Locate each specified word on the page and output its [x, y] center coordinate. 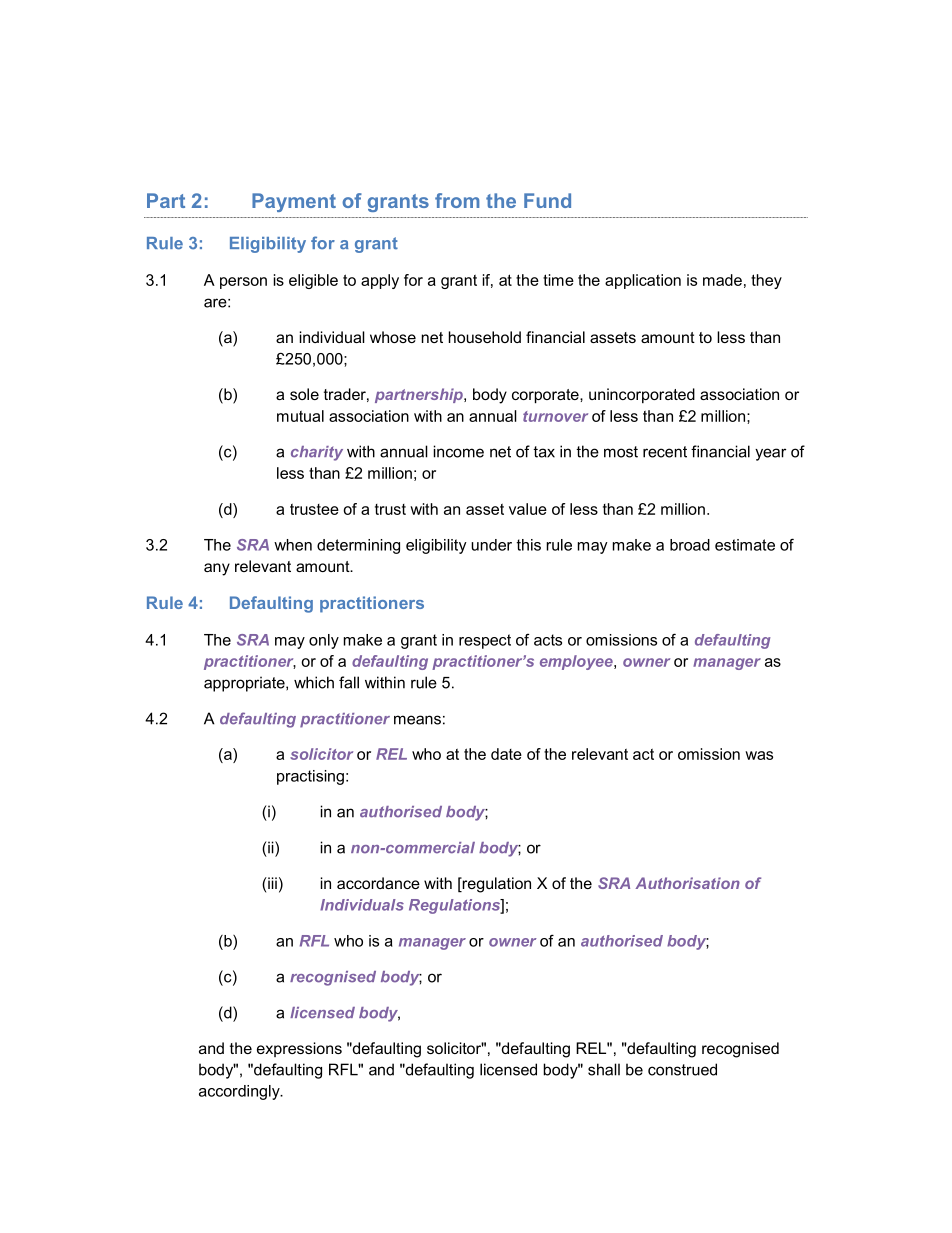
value [528, 509]
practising [310, 777]
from [457, 200]
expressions [299, 1049]
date [506, 754]
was [759, 755]
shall [604, 1069]
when [293, 545]
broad [690, 545]
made [722, 280]
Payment [294, 202]
